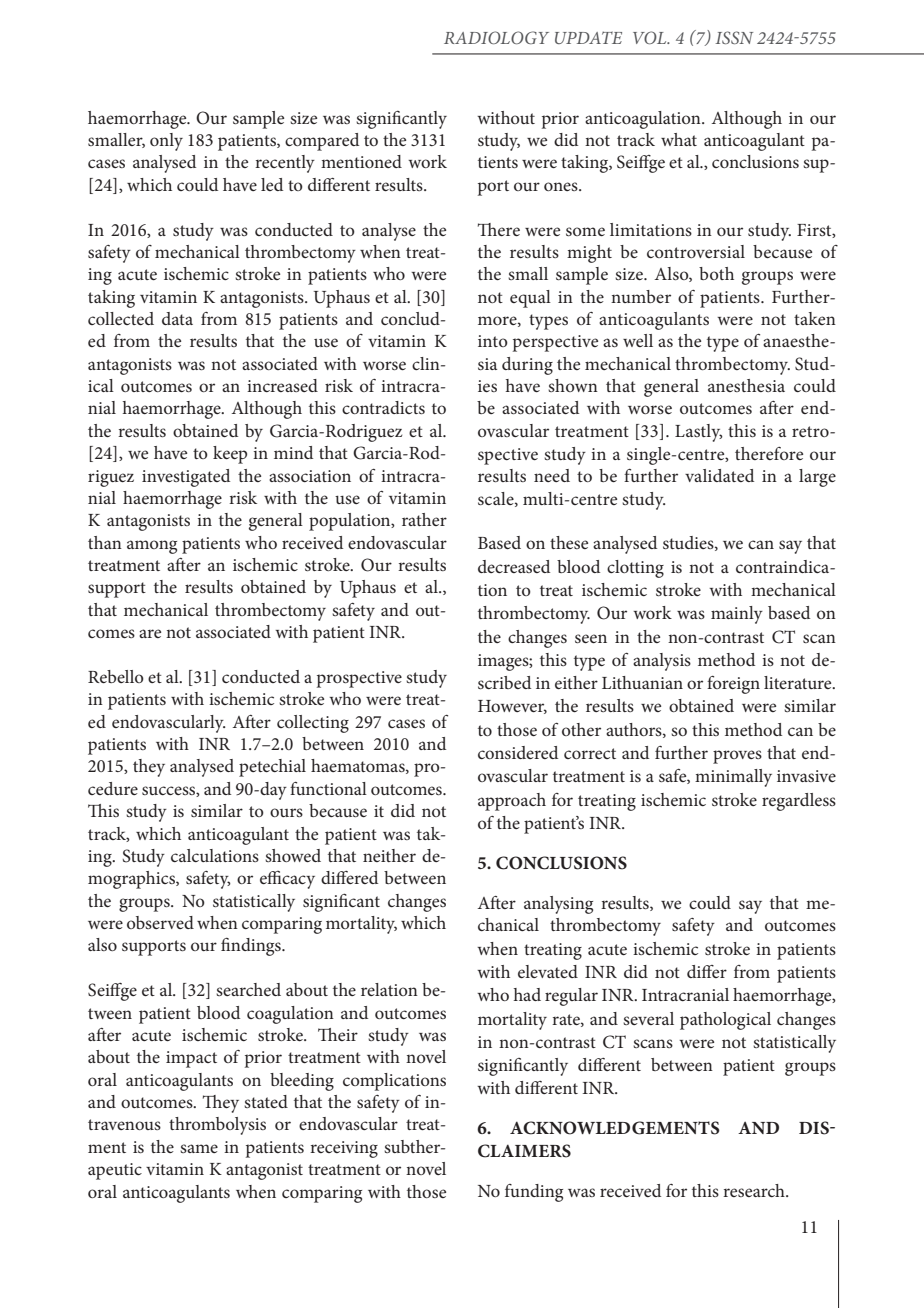 This screenshot has width=924, height=1308. Describe the element at coordinates (383, 407) in the screenshot. I see `contradicts` at that location.
